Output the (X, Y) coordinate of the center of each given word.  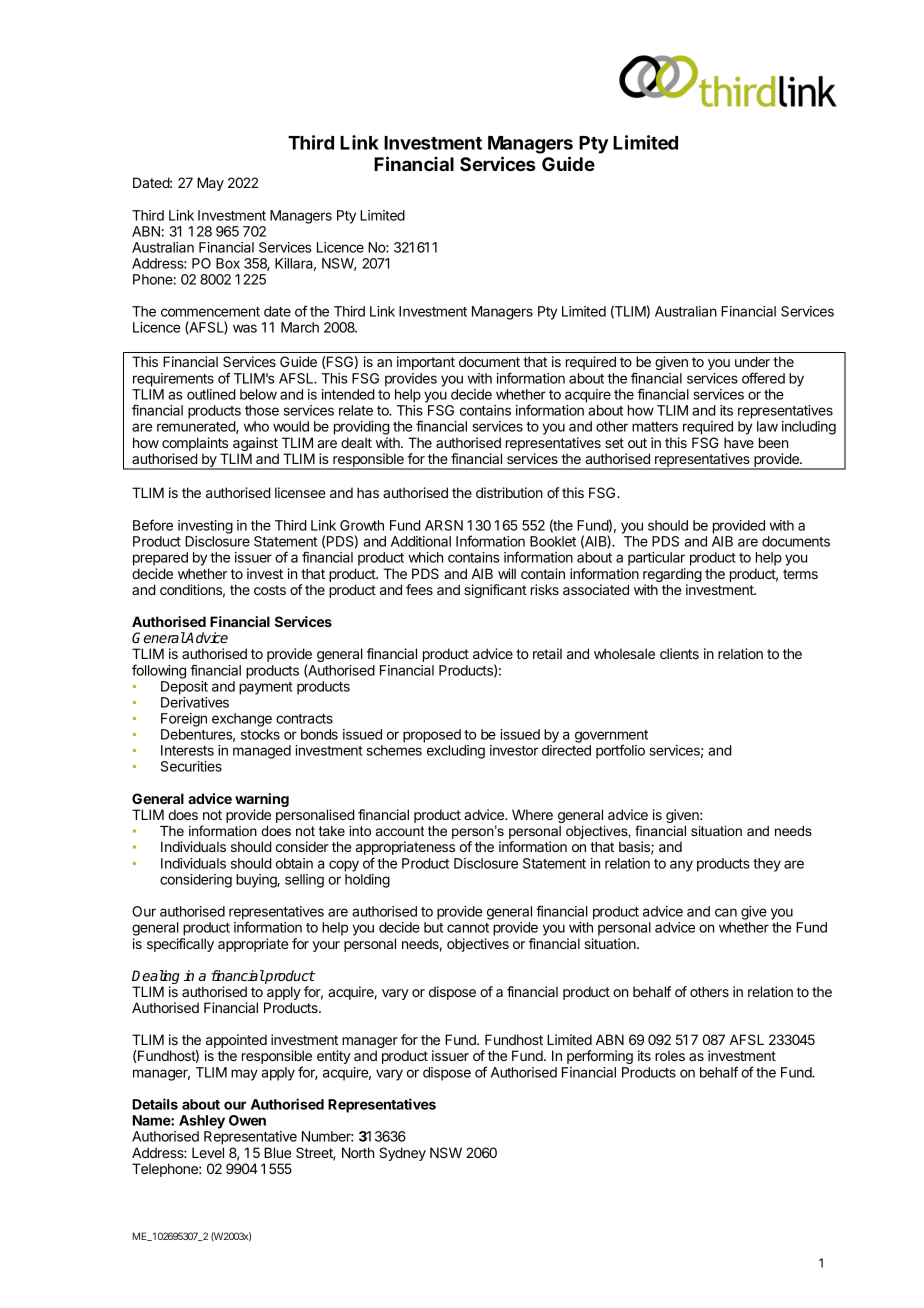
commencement (210, 312)
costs (270, 590)
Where (532, 814)
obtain (294, 863)
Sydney (402, 1154)
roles (670, 1055)
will (507, 573)
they (767, 865)
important (426, 363)
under (752, 361)
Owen (247, 1120)
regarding (672, 576)
